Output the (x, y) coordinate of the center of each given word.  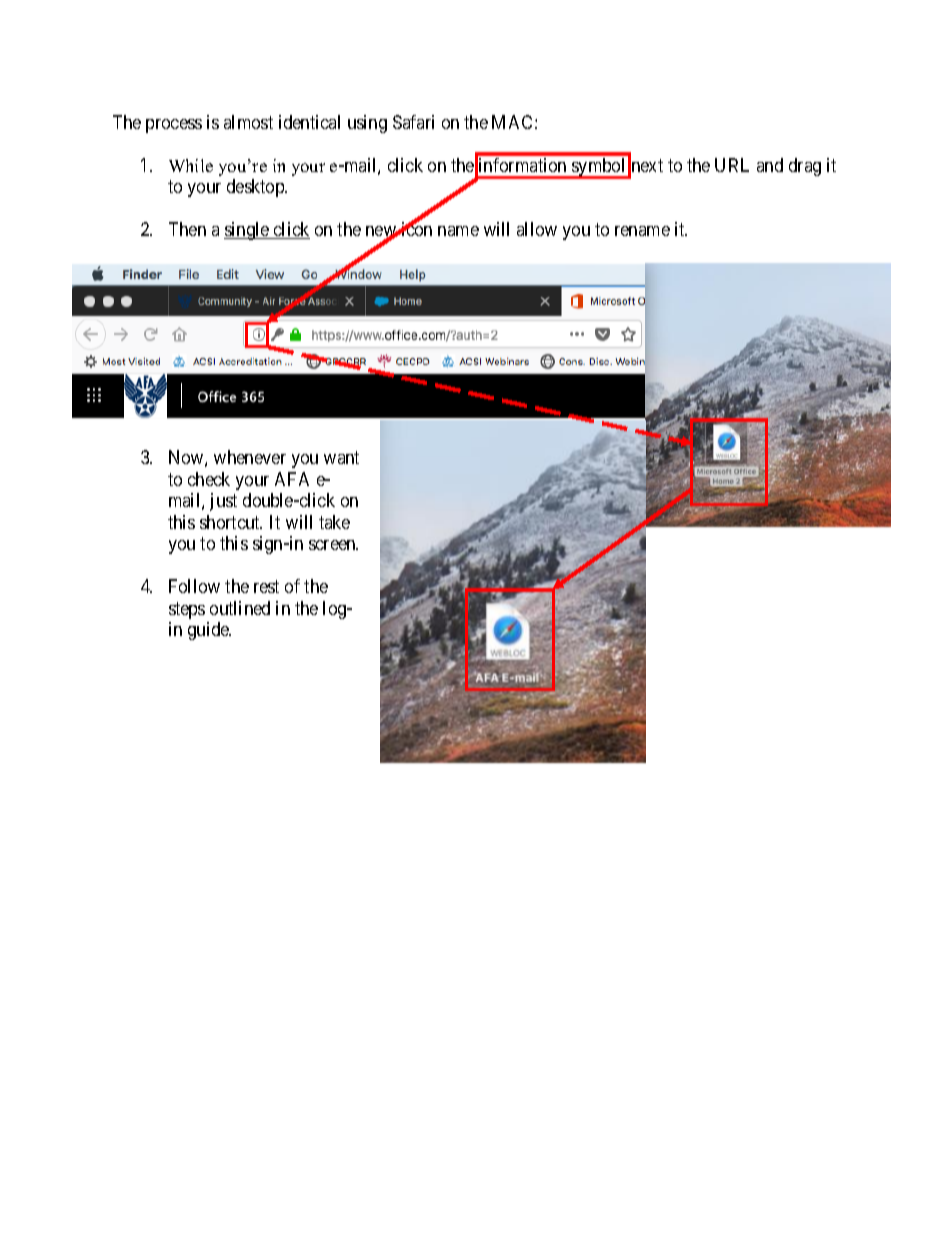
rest (266, 587)
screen (333, 545)
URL (732, 165)
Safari (413, 122)
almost (248, 122)
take (334, 522)
